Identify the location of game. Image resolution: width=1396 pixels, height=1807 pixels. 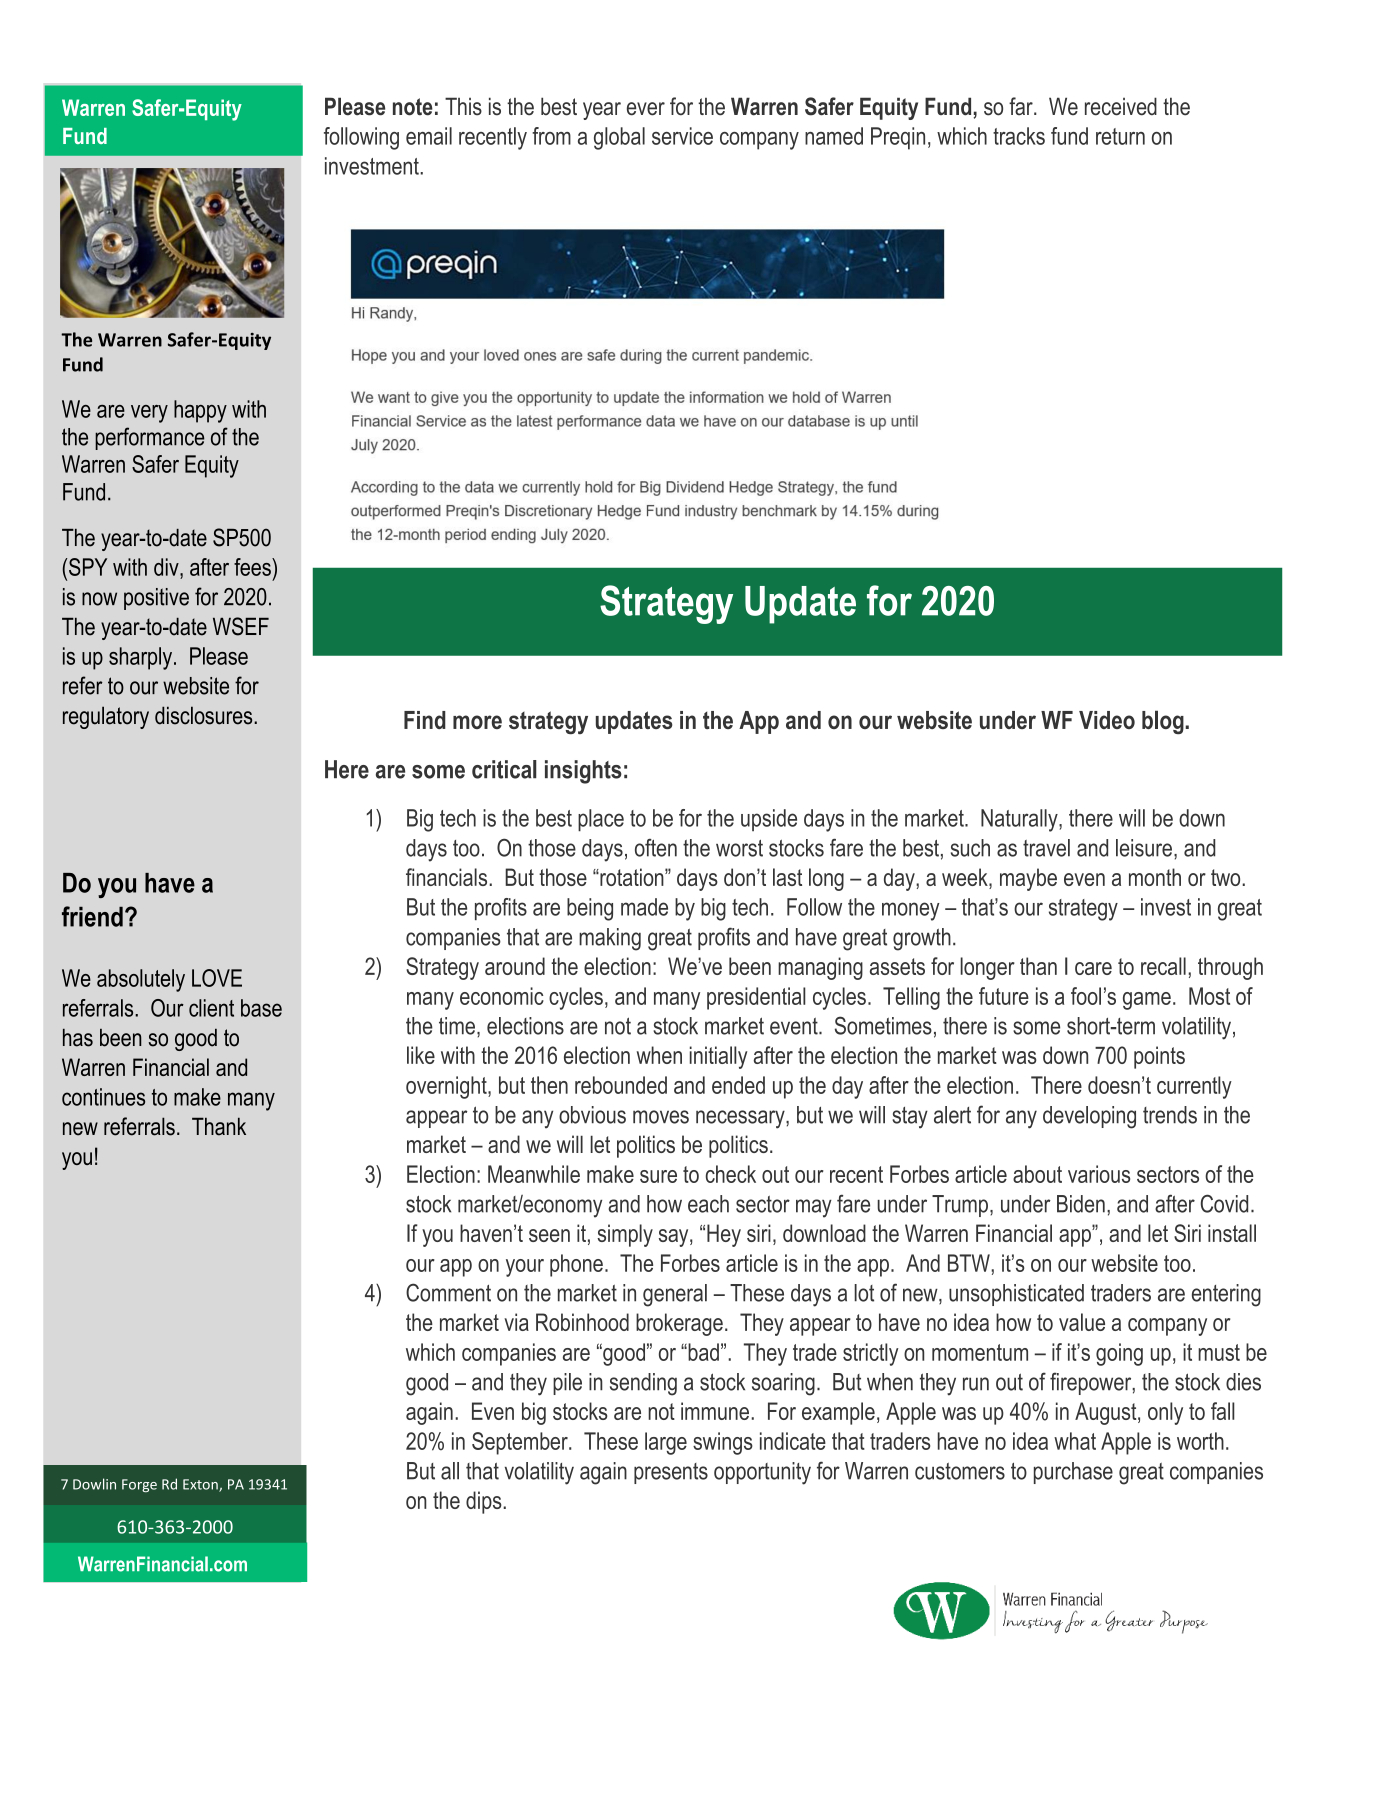
(1147, 1001).
